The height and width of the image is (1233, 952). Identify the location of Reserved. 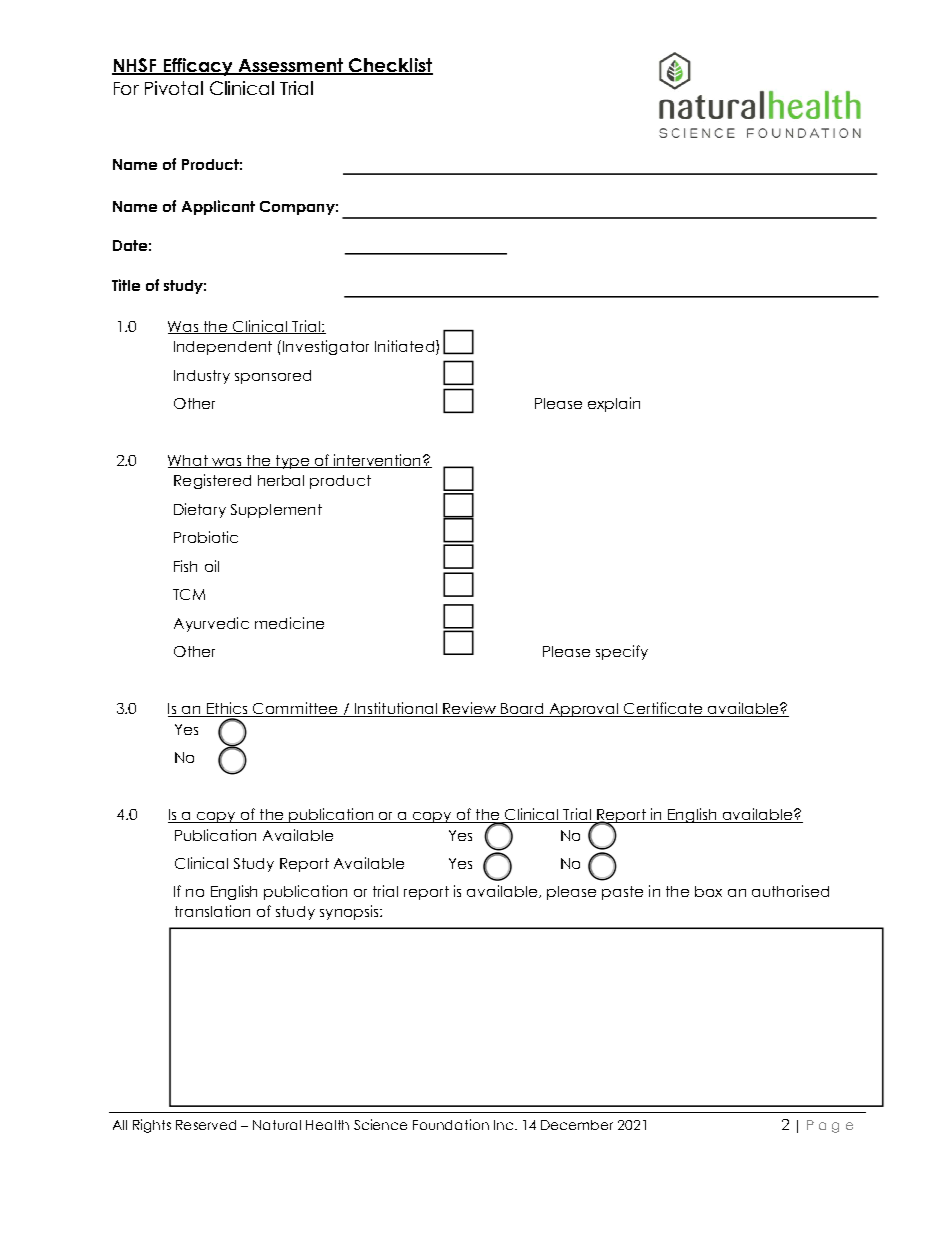
(206, 1125).
